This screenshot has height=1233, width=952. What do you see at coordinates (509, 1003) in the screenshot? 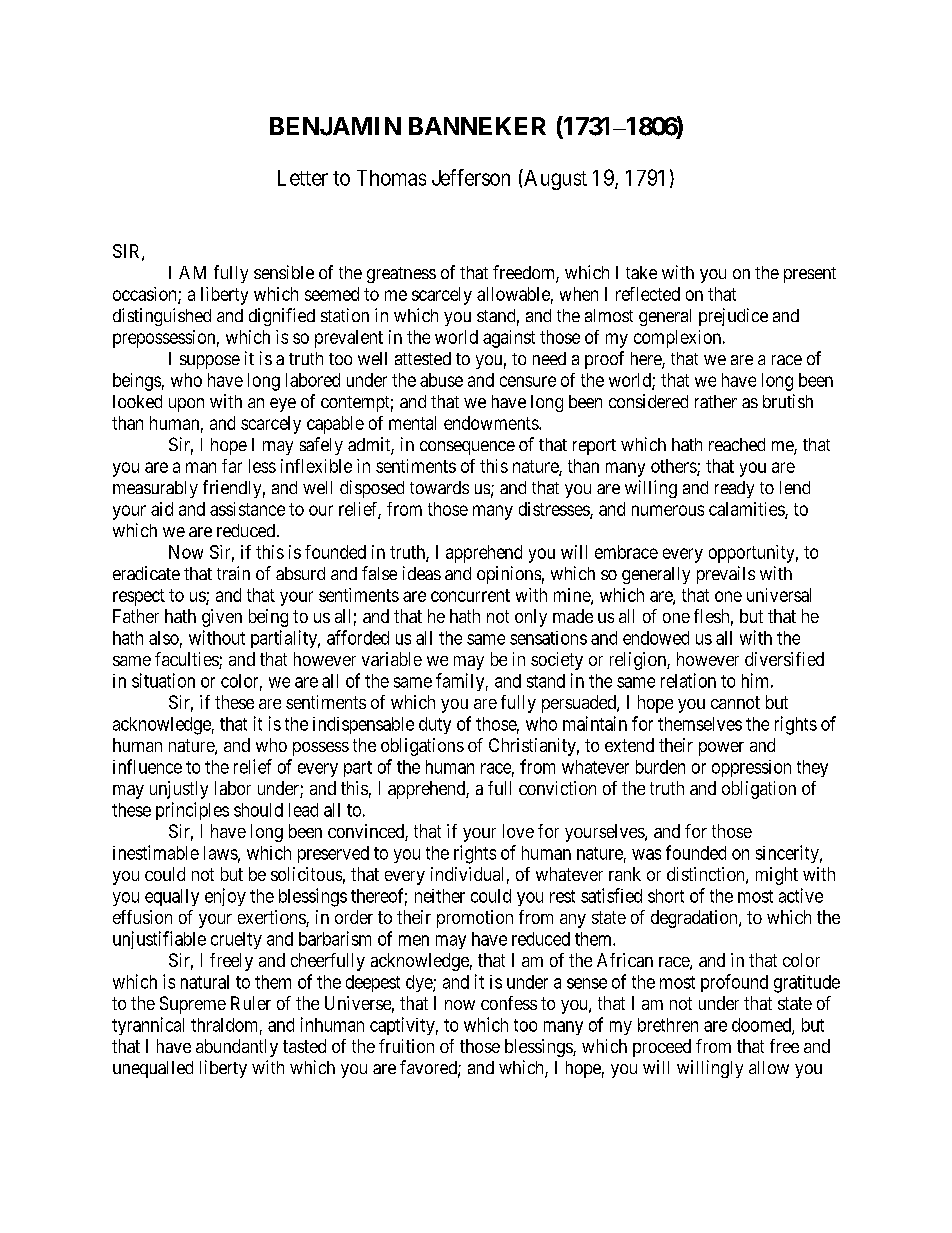
I see `confess` at bounding box center [509, 1003].
